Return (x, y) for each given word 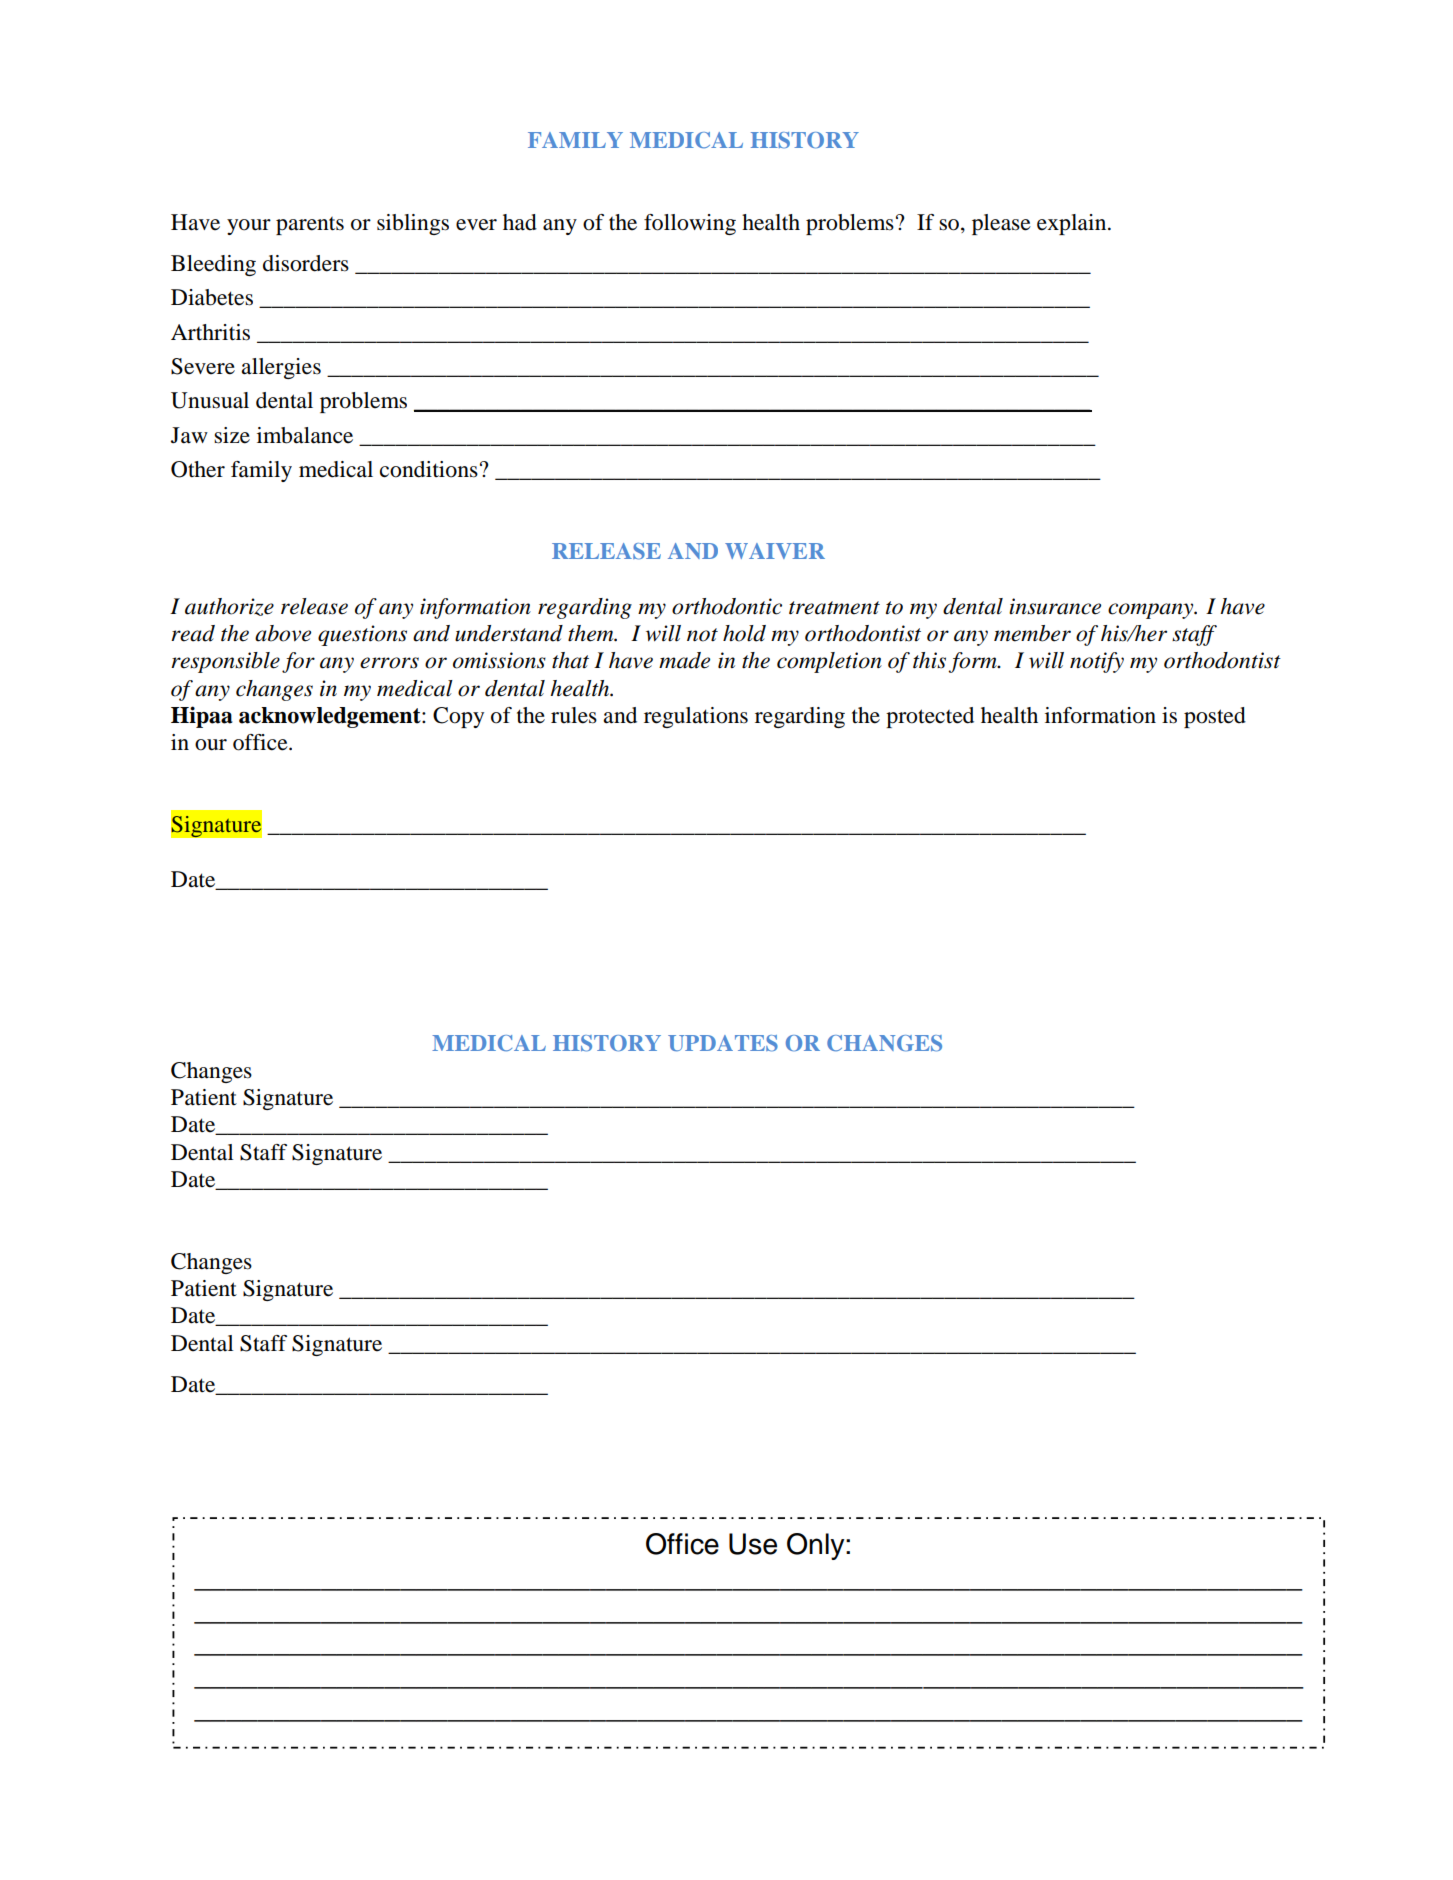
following (690, 224)
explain (1073, 224)
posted (1215, 717)
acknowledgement (331, 717)
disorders (306, 263)
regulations (696, 717)
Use (753, 1544)
